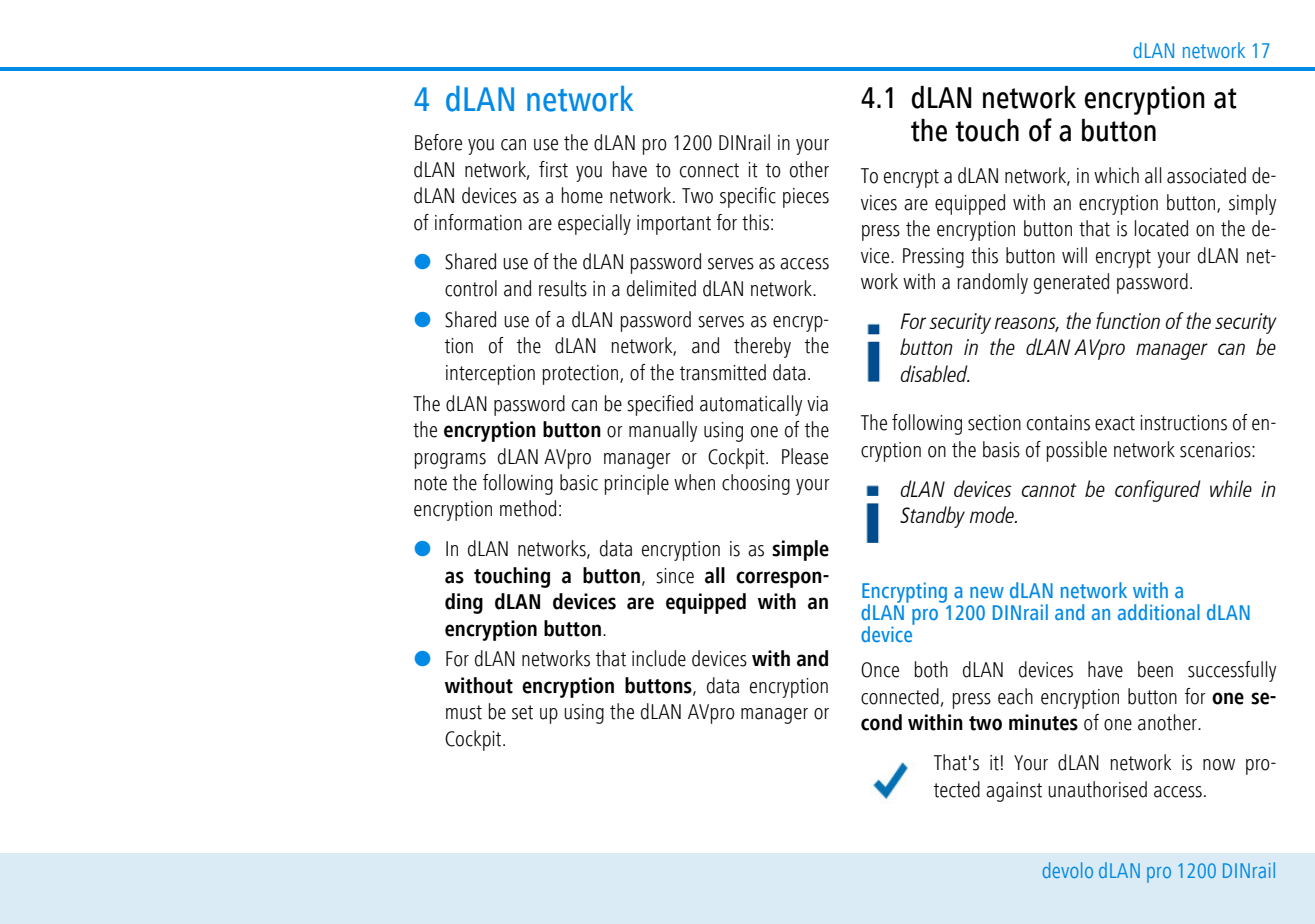  Describe the element at coordinates (522, 712) in the screenshot. I see `set` at that location.
